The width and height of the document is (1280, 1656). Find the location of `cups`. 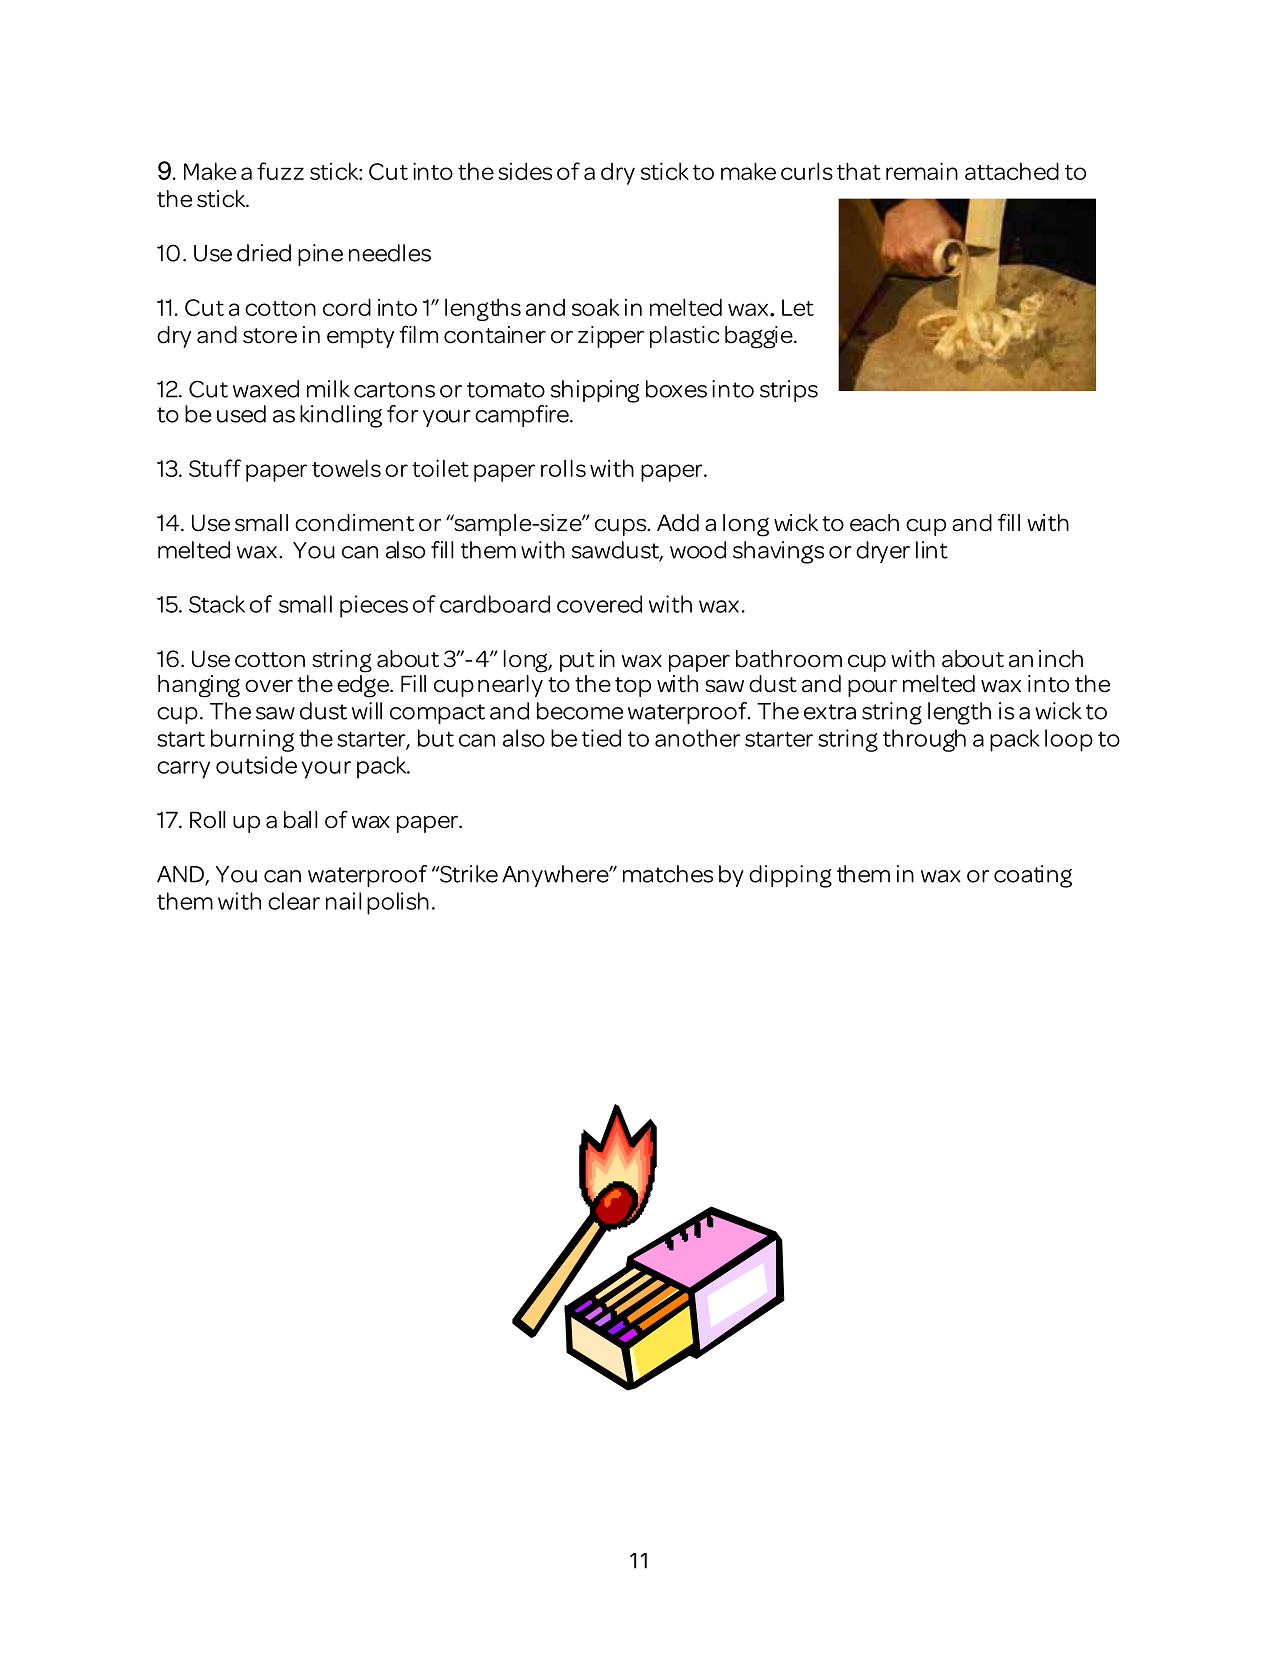

cups is located at coordinates (622, 527).
